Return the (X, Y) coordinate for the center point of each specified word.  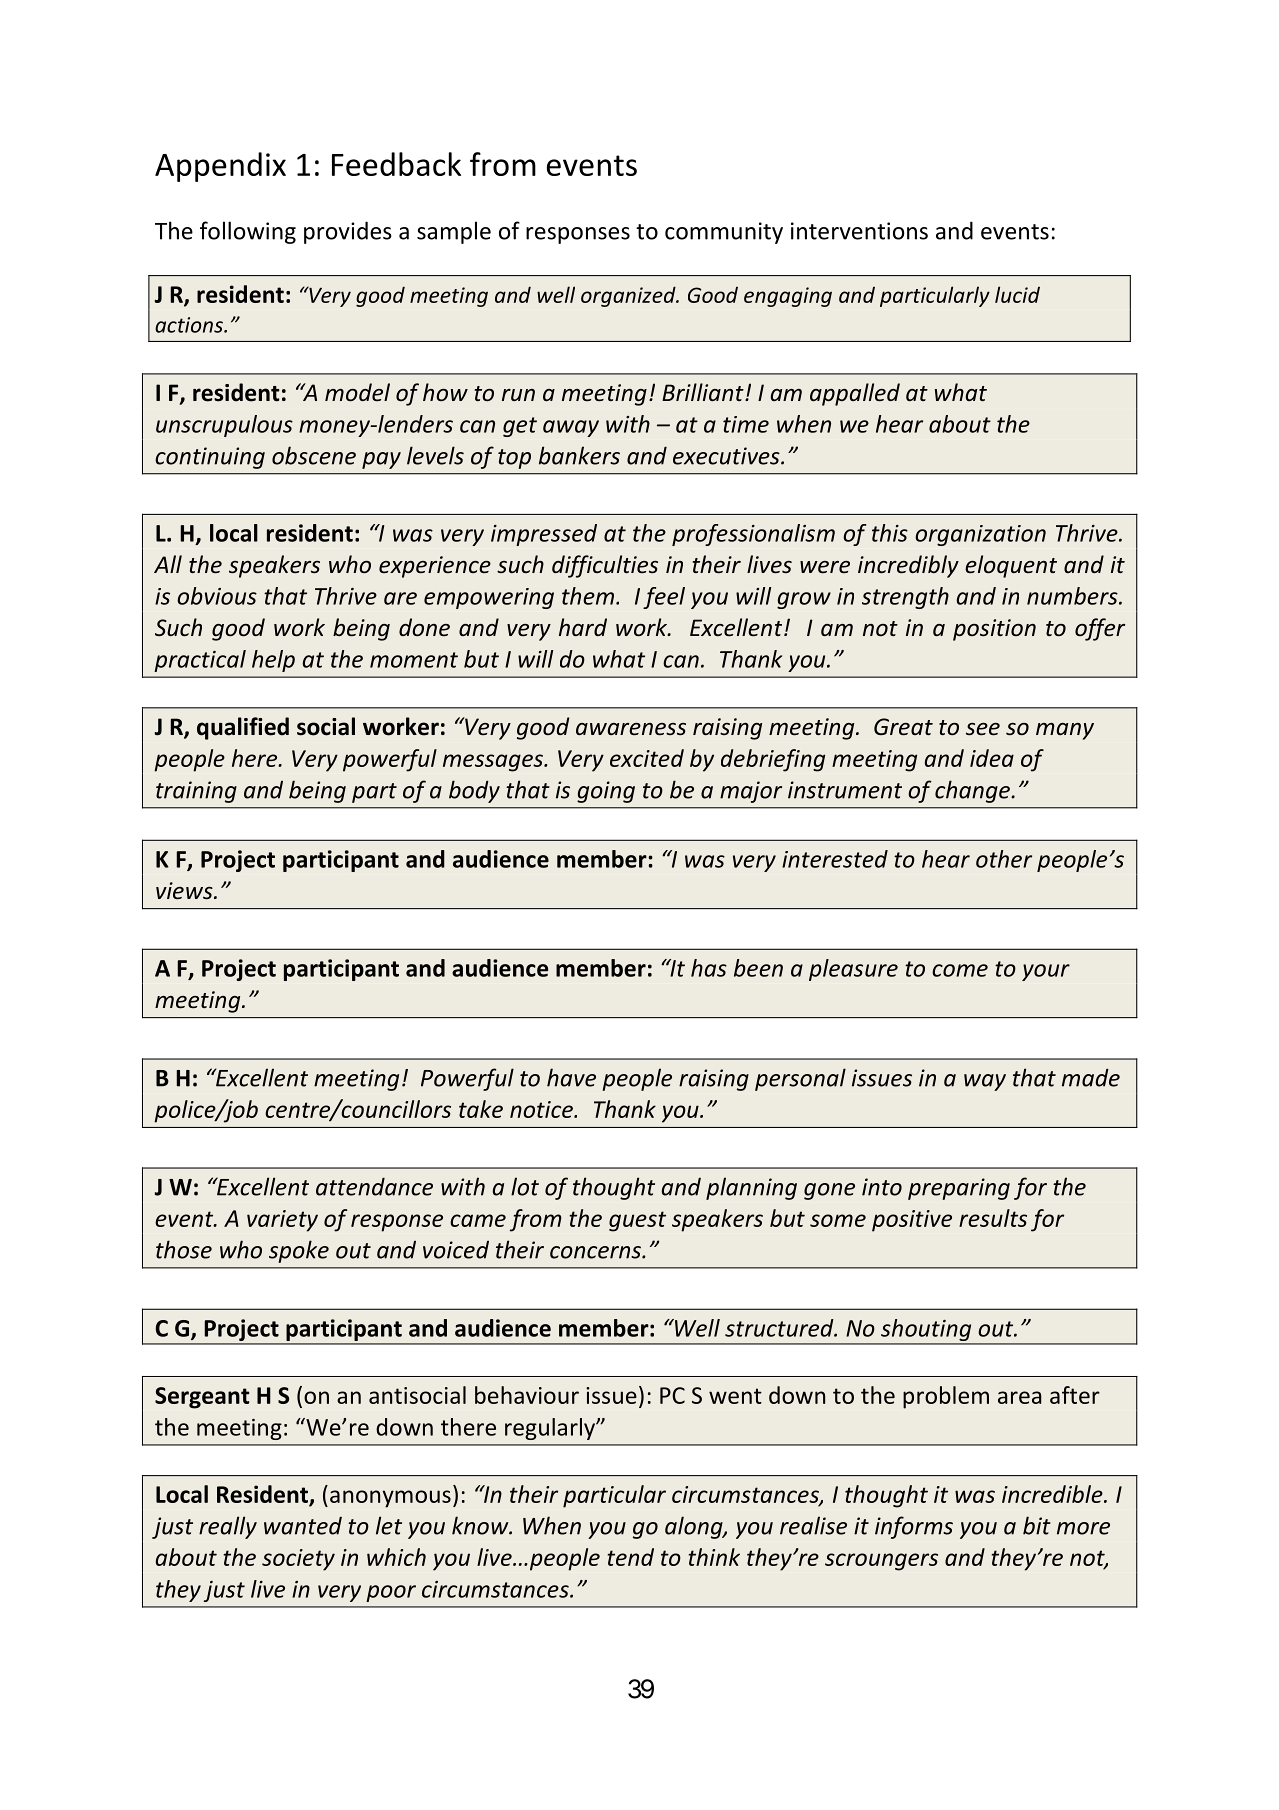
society (298, 1560)
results (993, 1218)
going (606, 792)
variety (282, 1221)
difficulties (605, 566)
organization (980, 535)
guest (637, 1221)
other (1004, 859)
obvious (217, 596)
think (714, 1557)
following (248, 232)
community (724, 233)
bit (1037, 1525)
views (185, 891)
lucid (1017, 294)
